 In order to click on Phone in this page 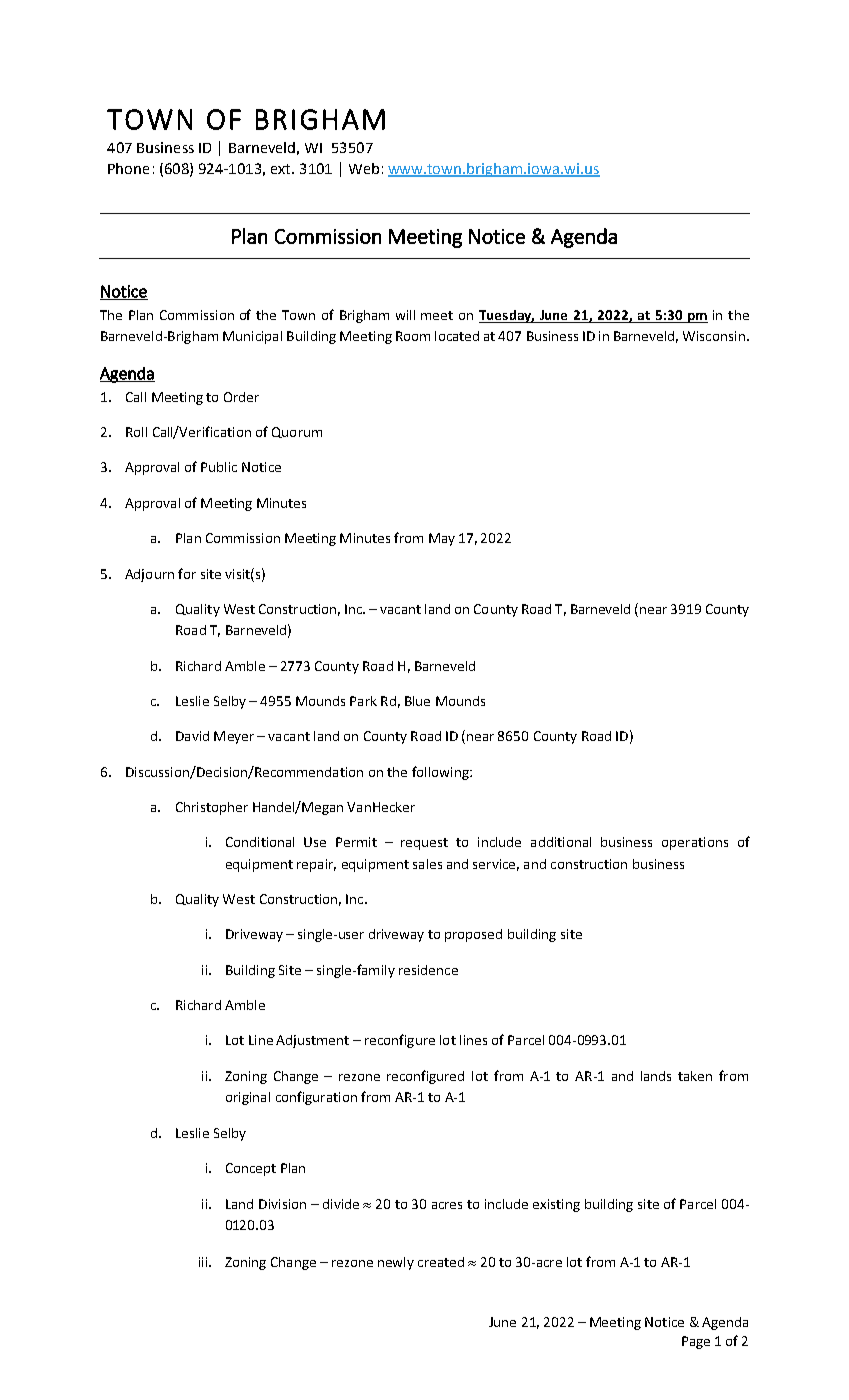, I will do `click(128, 168)`.
